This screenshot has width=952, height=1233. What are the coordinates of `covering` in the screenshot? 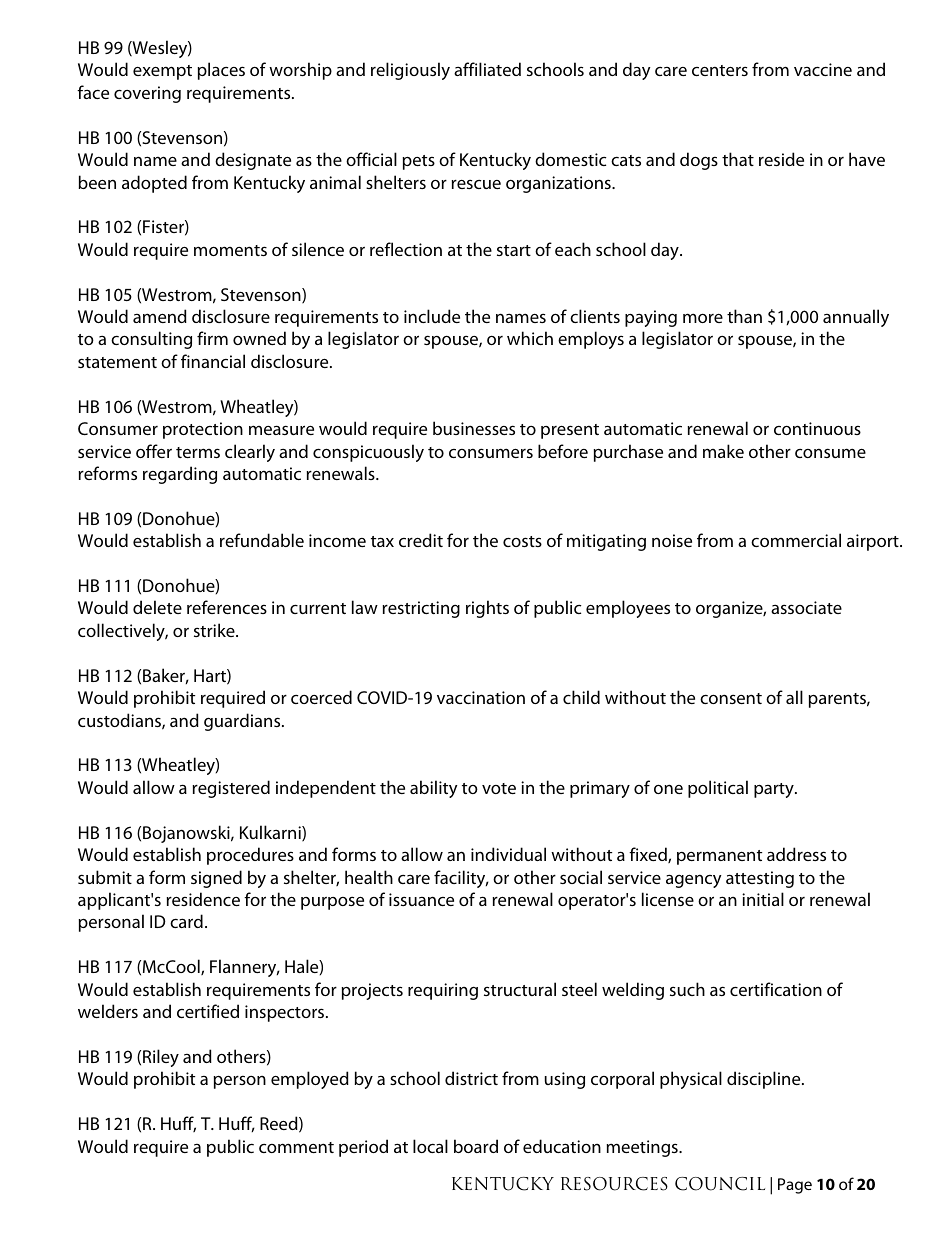 It's located at (147, 94).
